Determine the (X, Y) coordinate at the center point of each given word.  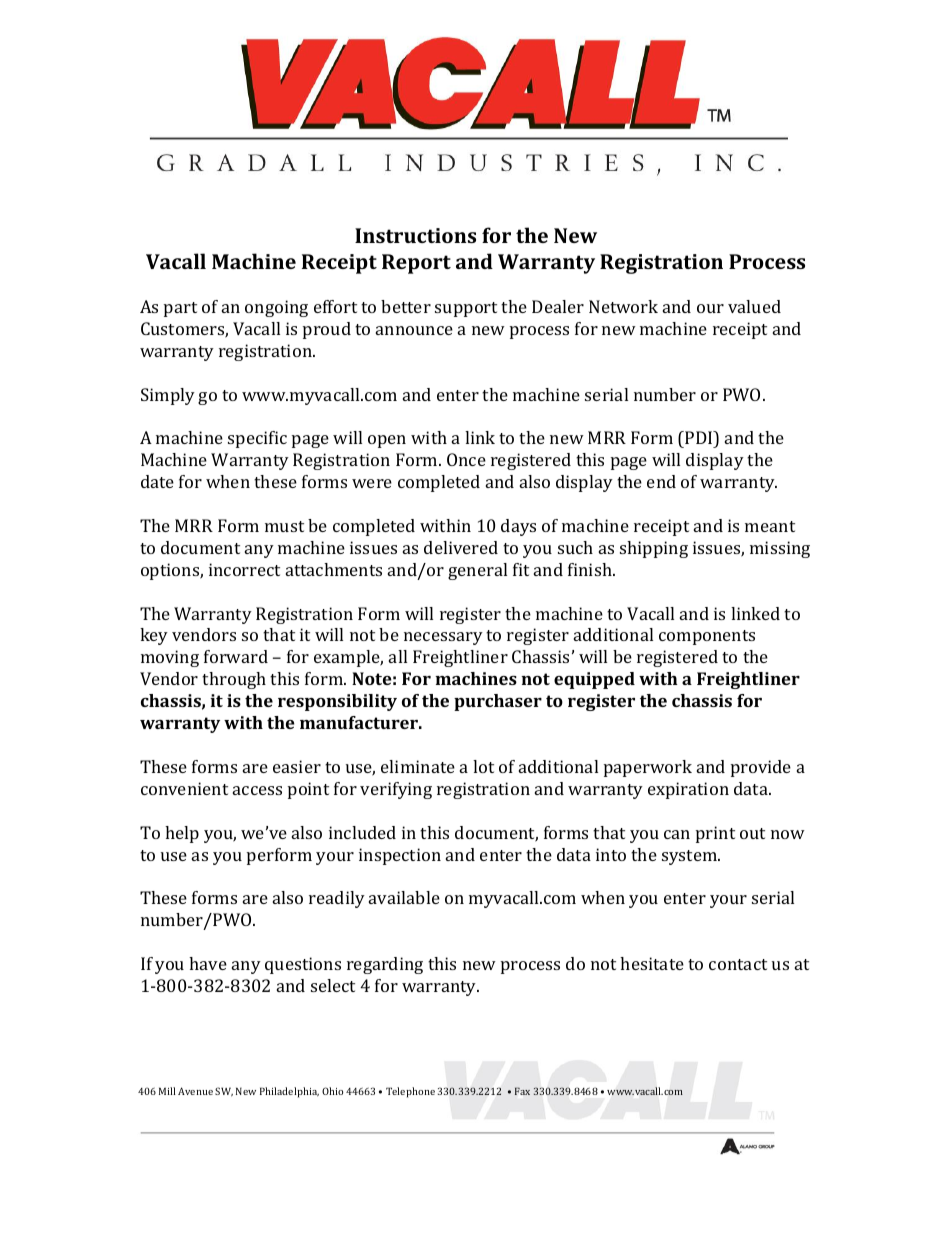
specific (257, 439)
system (691, 857)
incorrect (244, 569)
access (257, 790)
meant (770, 526)
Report (416, 264)
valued (754, 306)
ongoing (276, 308)
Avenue (195, 1091)
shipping (654, 549)
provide (761, 768)
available (404, 897)
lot (483, 766)
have (208, 963)
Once (466, 459)
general (477, 571)
